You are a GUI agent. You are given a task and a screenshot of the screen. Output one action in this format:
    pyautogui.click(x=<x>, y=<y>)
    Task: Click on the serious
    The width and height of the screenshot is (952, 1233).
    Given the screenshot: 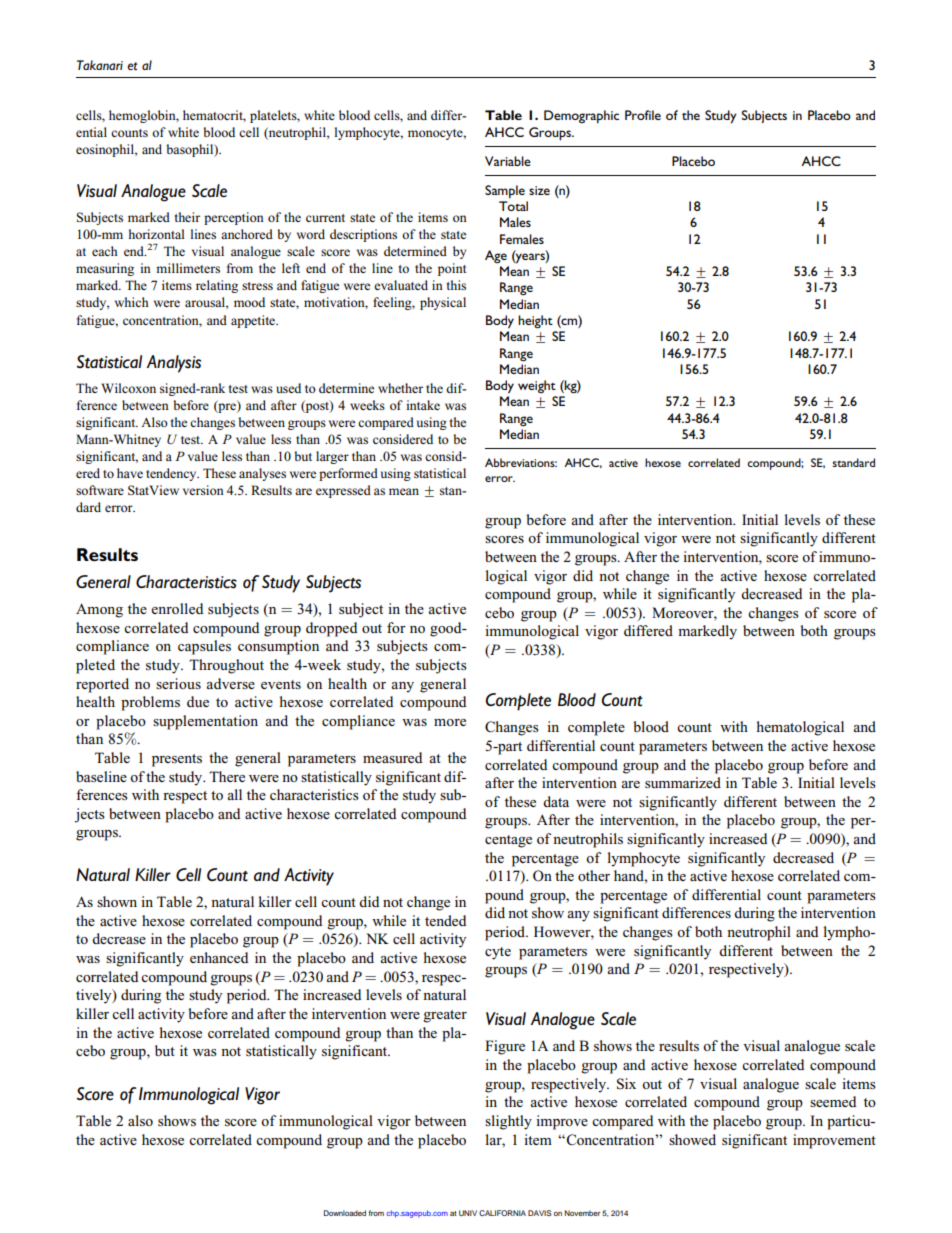 What is the action you would take?
    pyautogui.click(x=178, y=683)
